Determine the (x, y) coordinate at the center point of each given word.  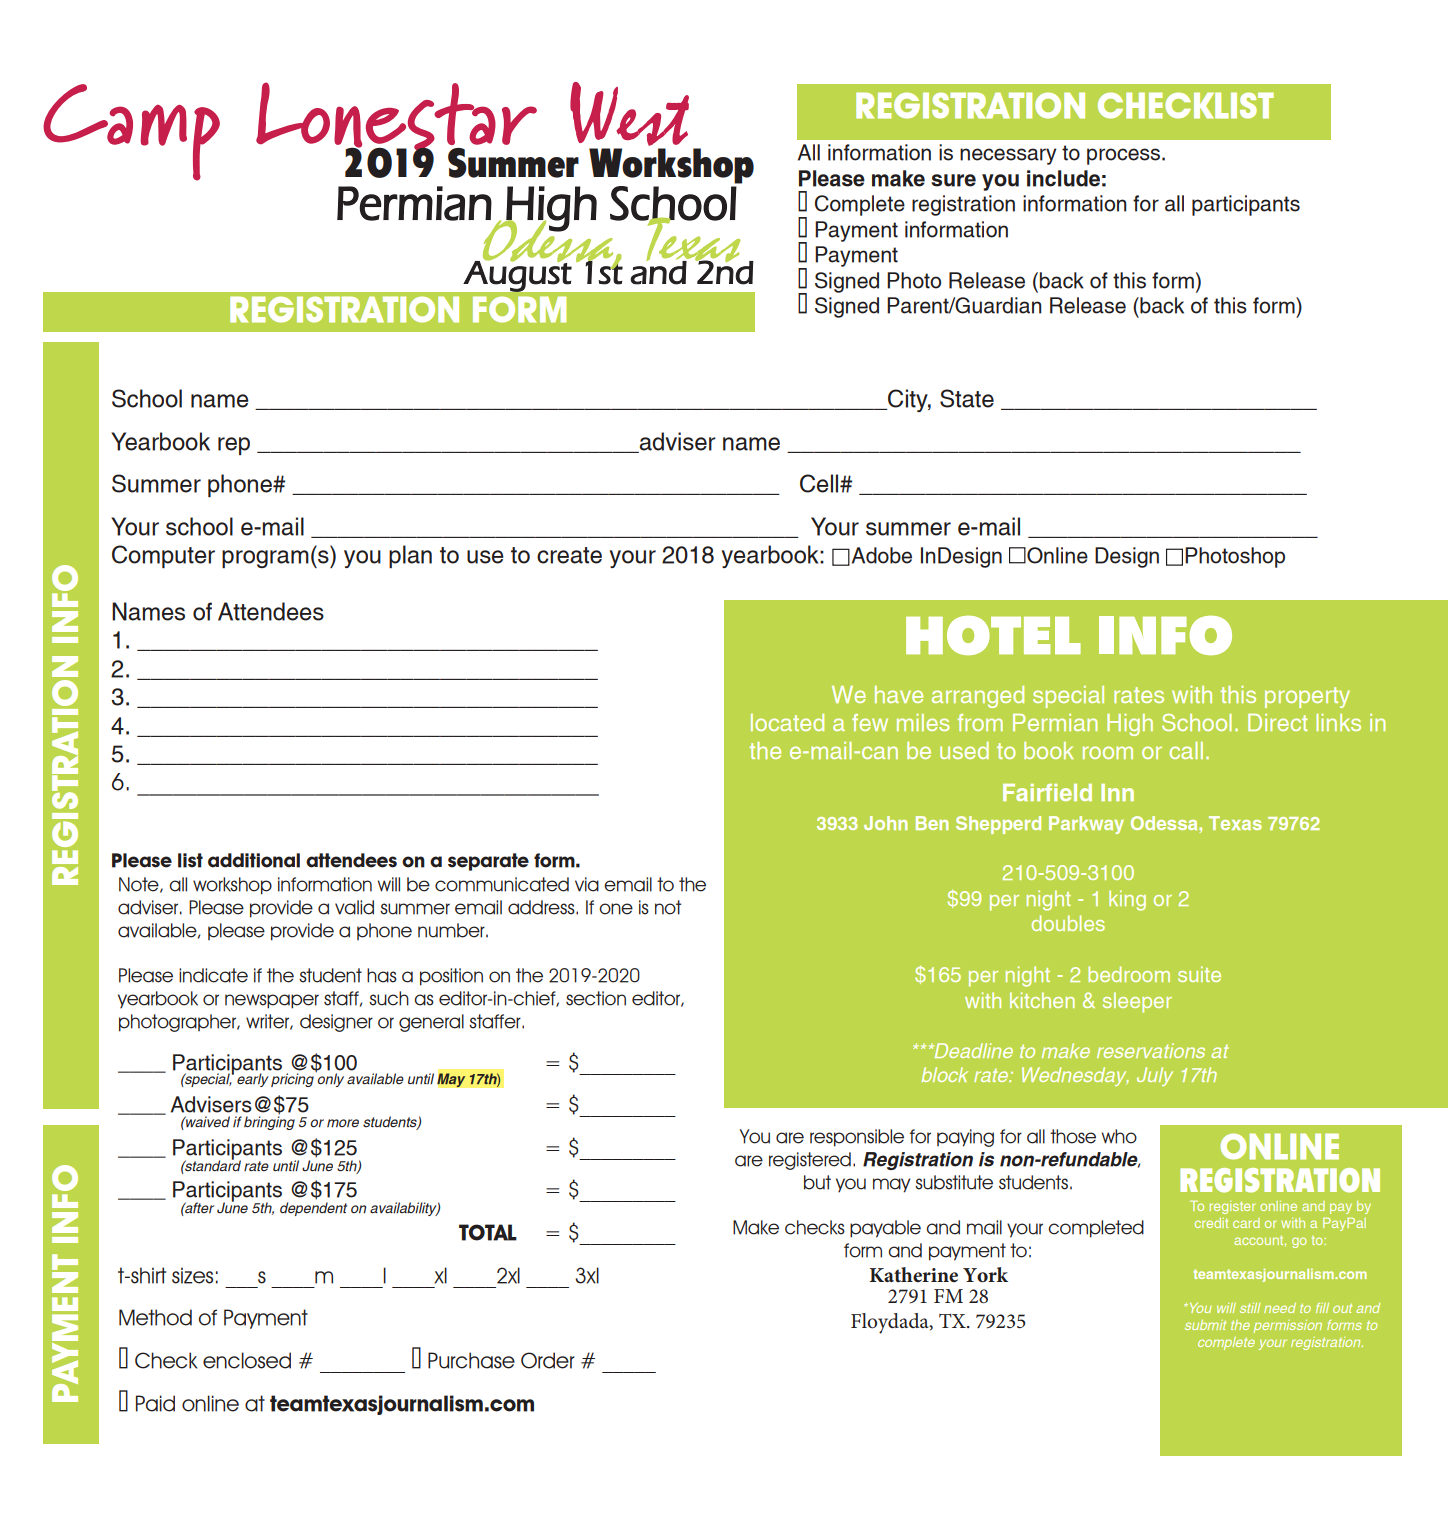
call (1186, 750)
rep (234, 446)
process (1125, 156)
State (967, 398)
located (787, 722)
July (1155, 1076)
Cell (820, 483)
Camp (131, 132)
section (596, 998)
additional (254, 860)
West (629, 114)
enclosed (247, 1360)
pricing (293, 1079)
